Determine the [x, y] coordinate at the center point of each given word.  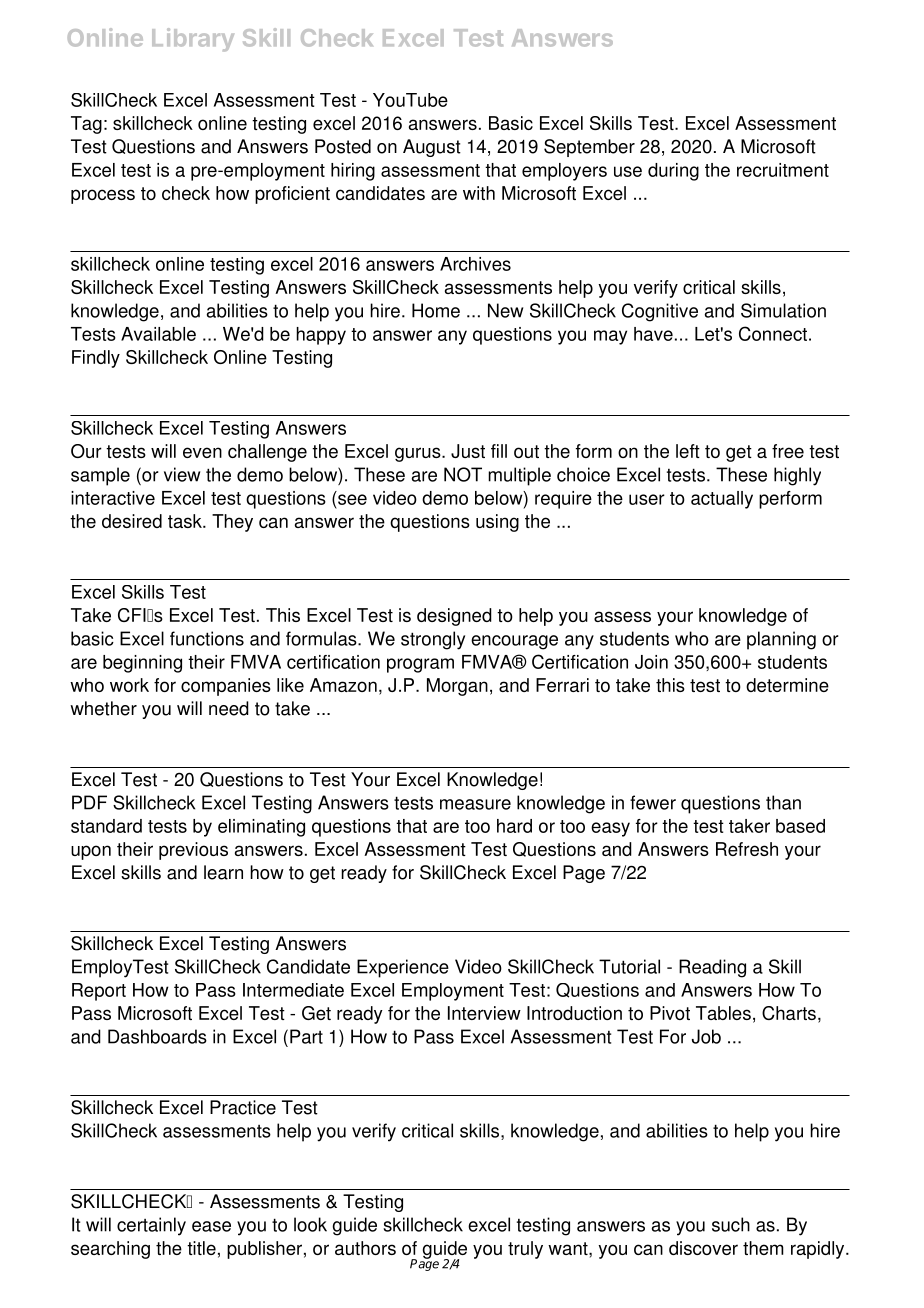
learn [223, 872]
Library [193, 40]
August [432, 148]
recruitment [783, 170]
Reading [712, 968]
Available [158, 334]
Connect [773, 333]
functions [207, 638]
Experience [403, 968]
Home [436, 310]
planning [781, 640]
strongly [433, 640]
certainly [151, 1226]
